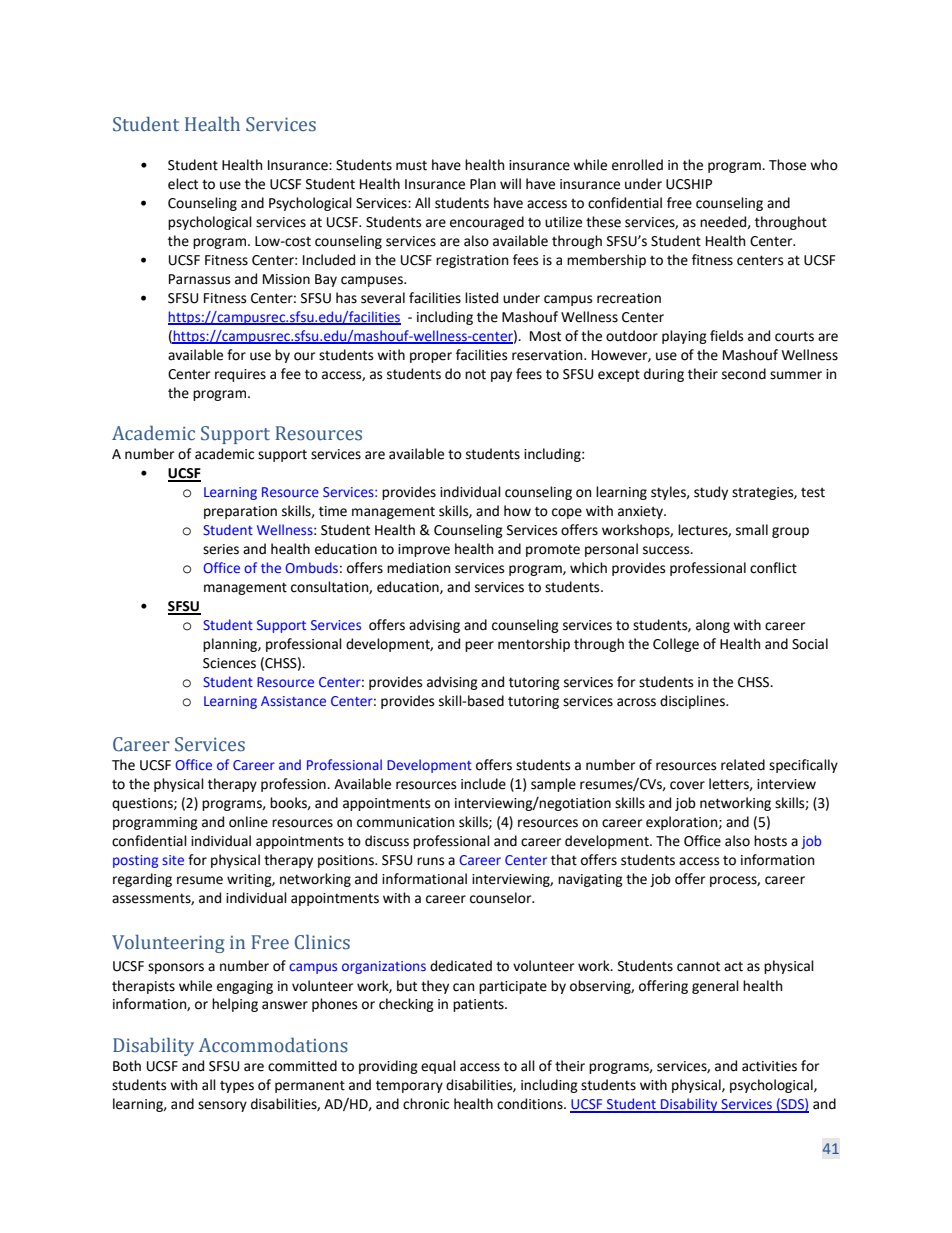 Image resolution: width=952 pixels, height=1233 pixels. Describe the element at coordinates (240, 512) in the screenshot. I see `preparation` at that location.
